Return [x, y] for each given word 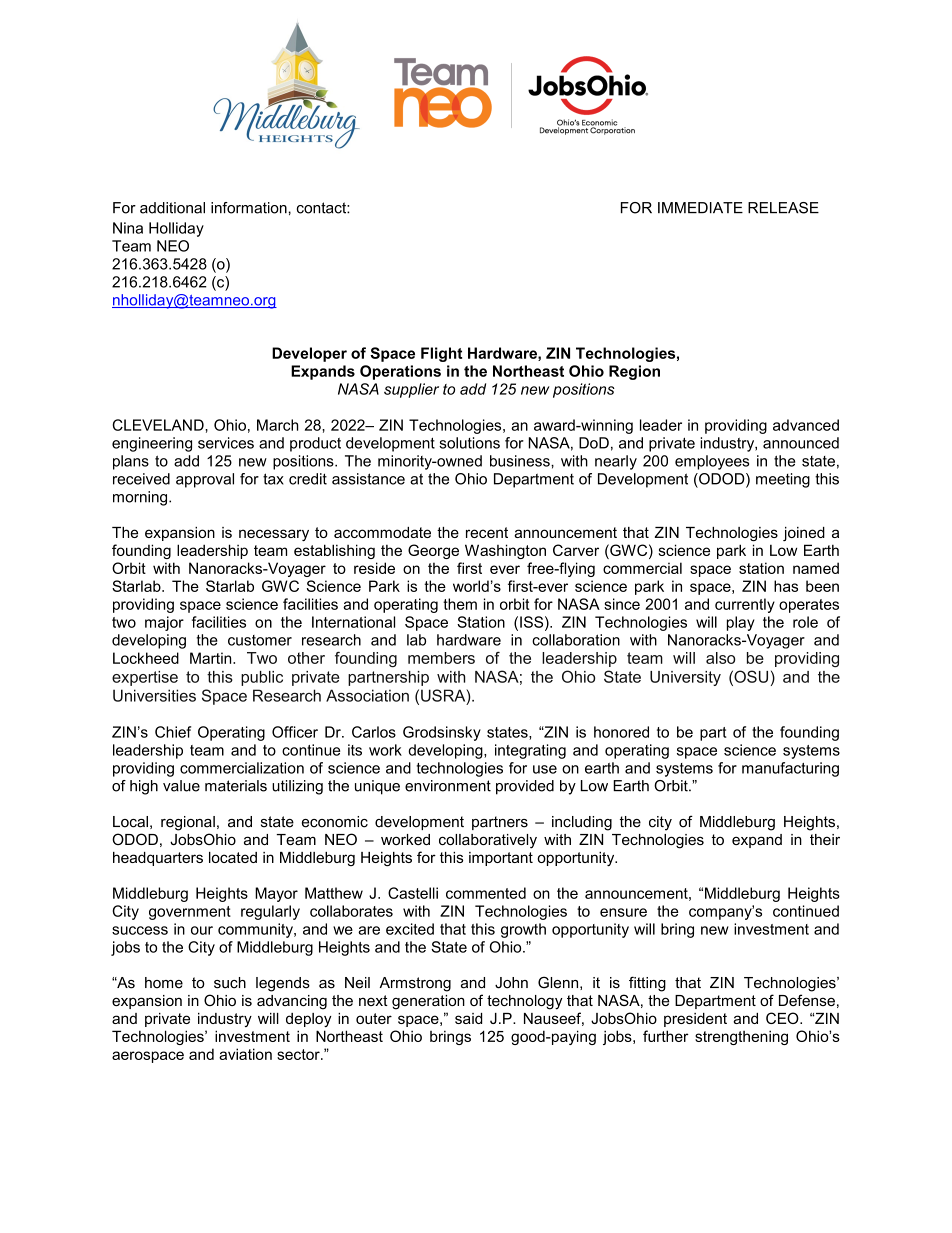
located [233, 857]
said [468, 1018]
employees [712, 462]
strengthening [741, 1037]
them [460, 604]
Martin [212, 658]
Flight [441, 354]
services [226, 443]
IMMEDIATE [700, 207]
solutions [469, 443]
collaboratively [488, 841]
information [249, 208]
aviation [245, 1054]
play [741, 623]
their [825, 839]
